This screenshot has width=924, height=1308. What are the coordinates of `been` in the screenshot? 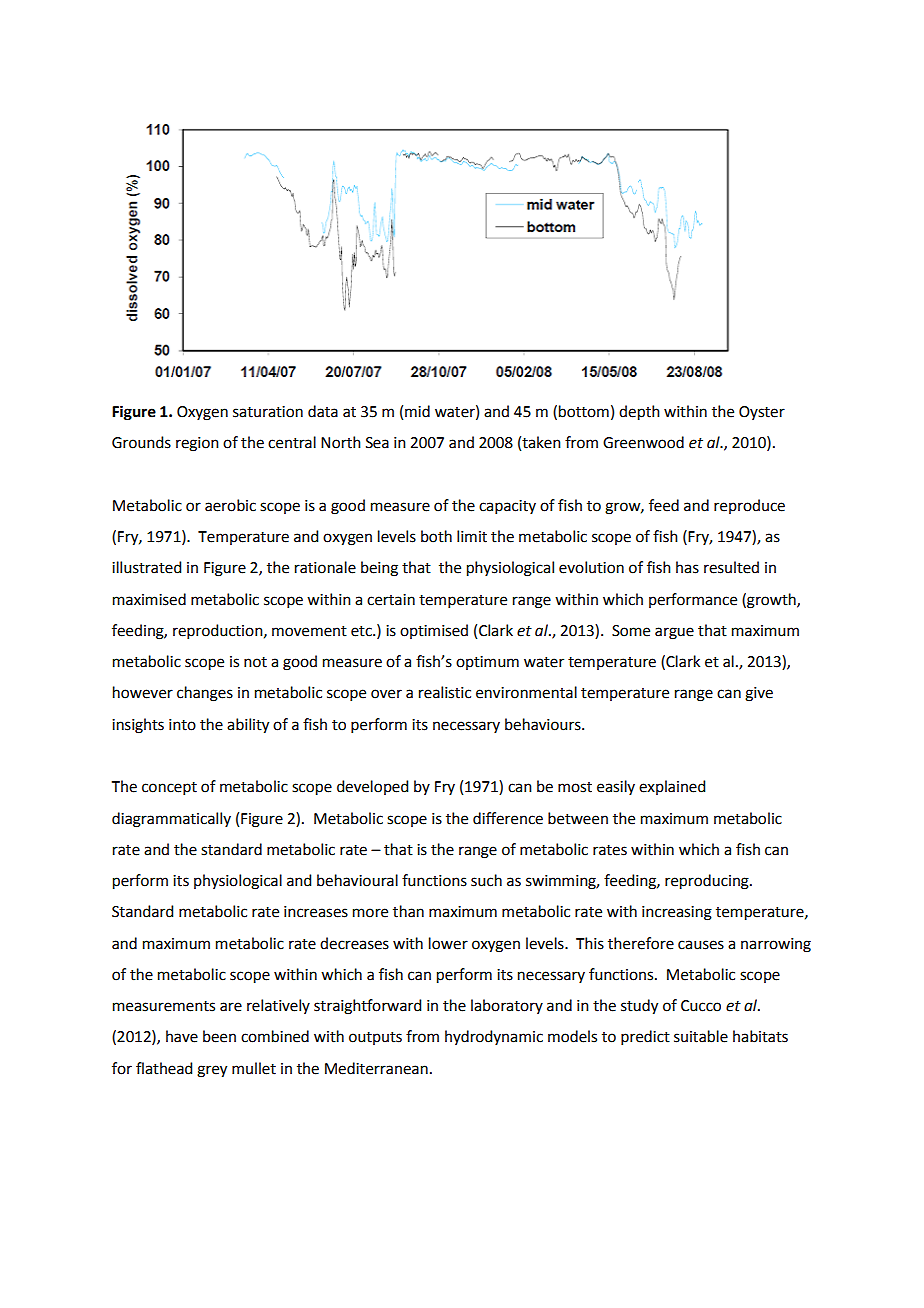 It's located at (219, 1036).
